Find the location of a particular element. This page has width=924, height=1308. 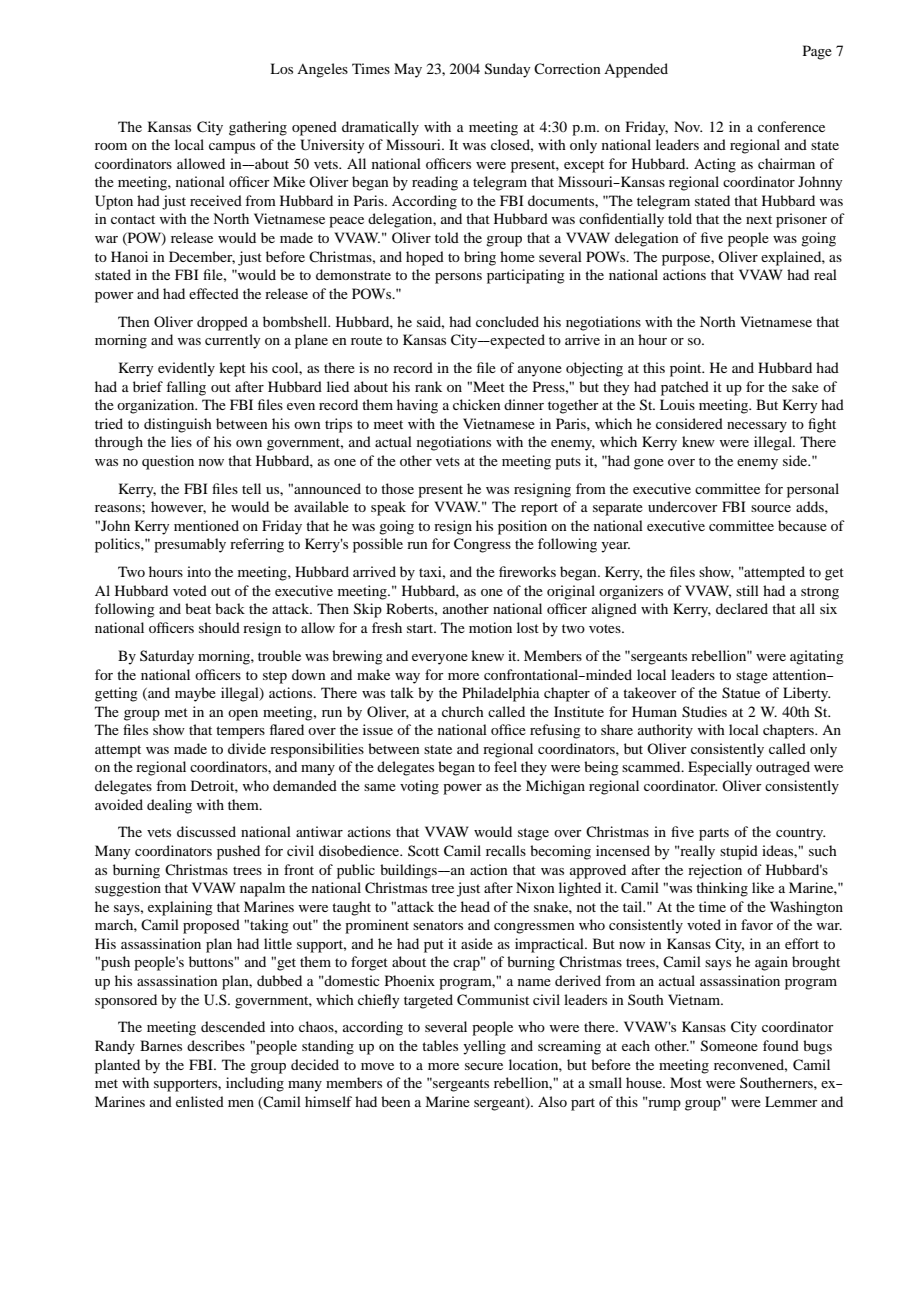

Someone is located at coordinates (729, 1046).
